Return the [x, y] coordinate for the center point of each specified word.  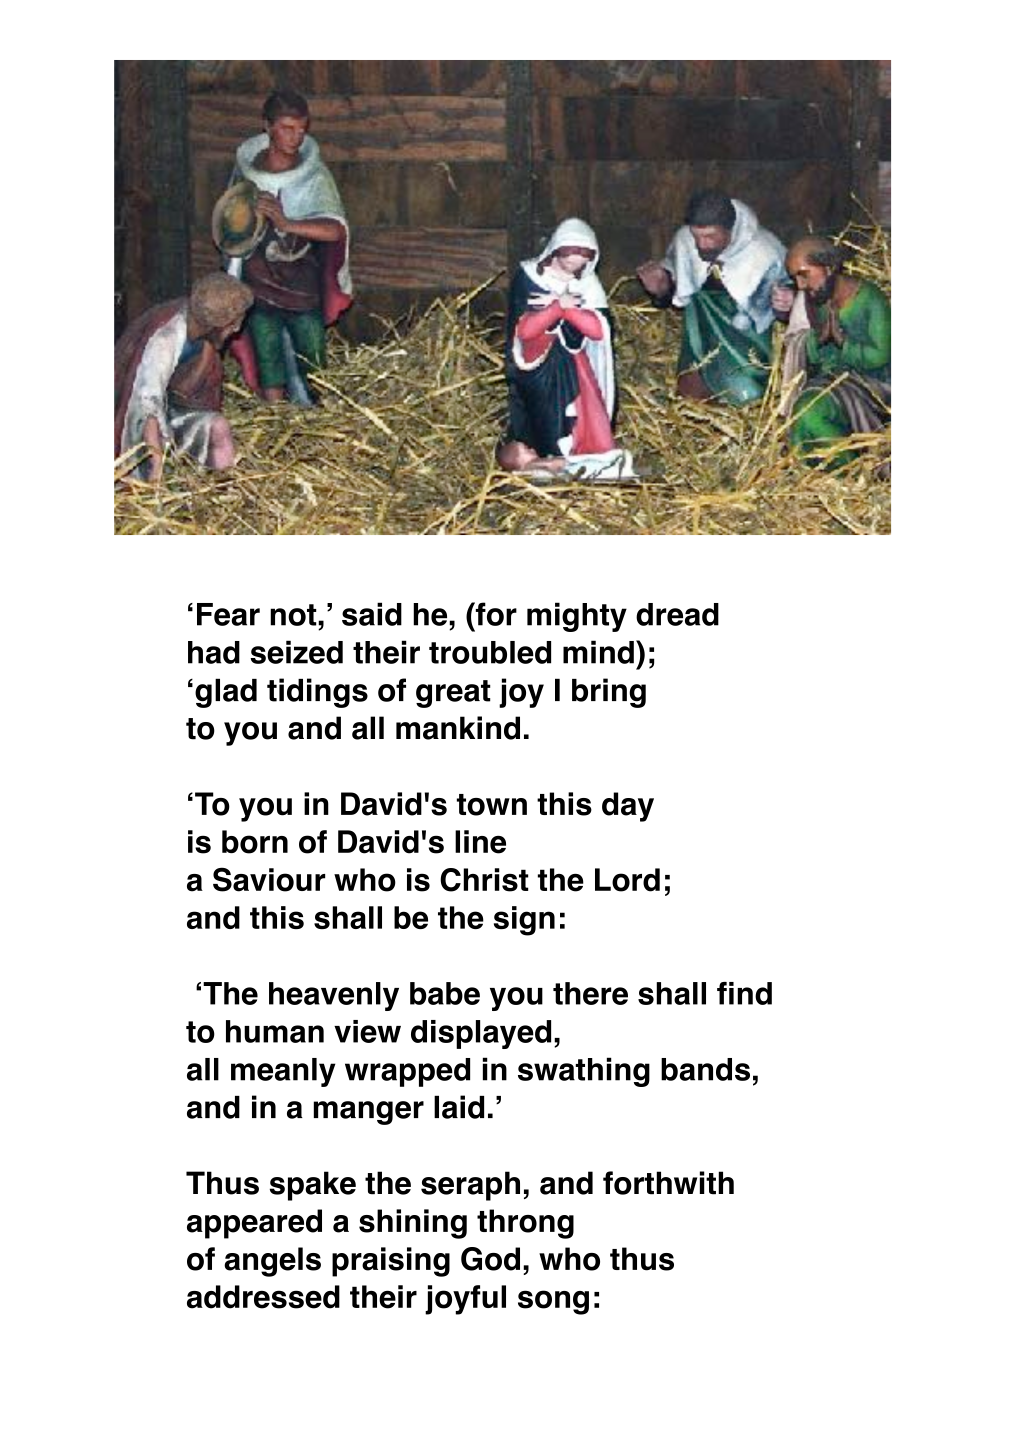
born [255, 842]
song [553, 1302]
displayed [481, 1034]
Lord [627, 880]
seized [296, 652]
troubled [490, 652]
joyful [465, 1300]
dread [677, 614]
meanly [283, 1072]
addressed [263, 1297]
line [480, 842]
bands [705, 1069]
